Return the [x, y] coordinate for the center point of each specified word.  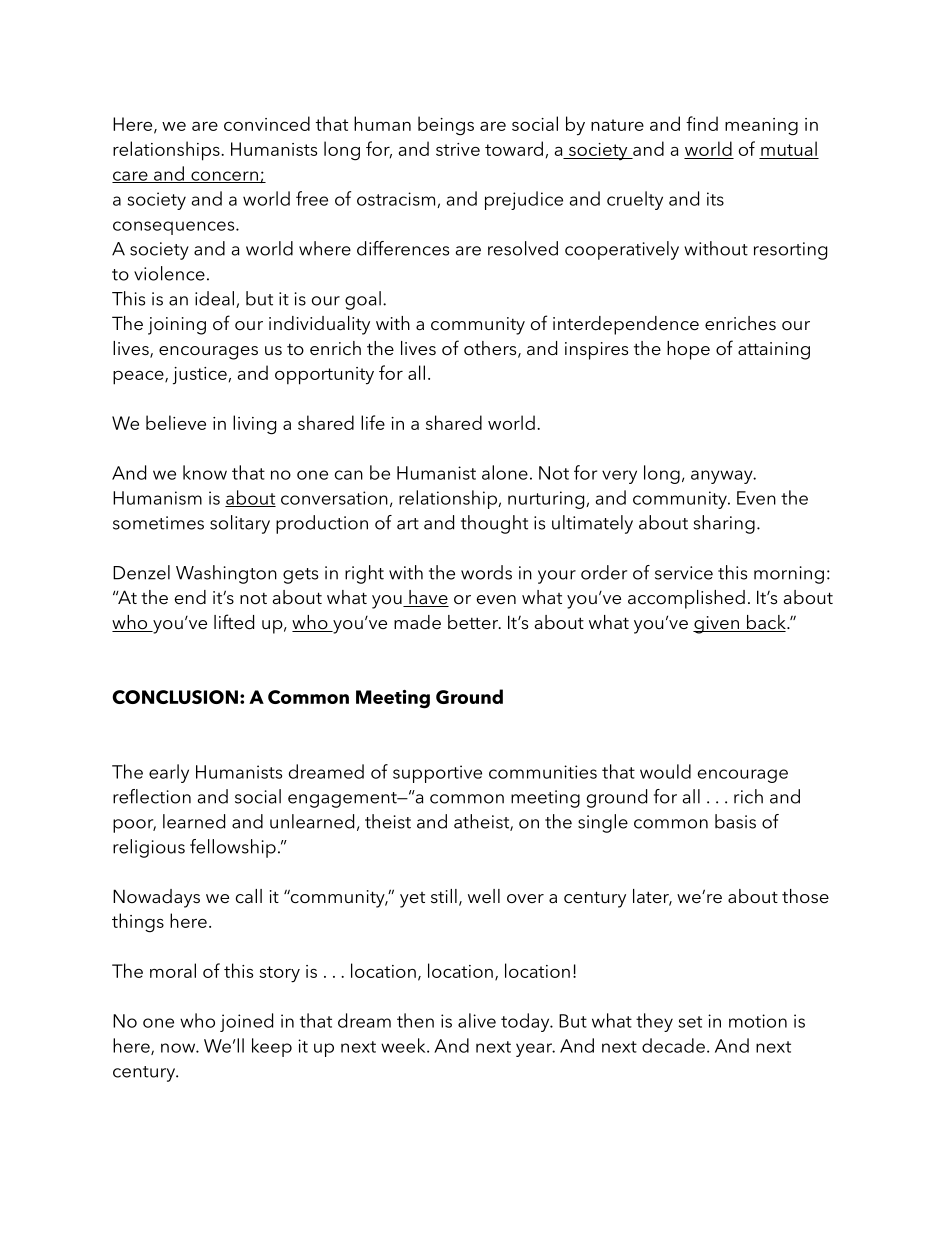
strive [458, 149]
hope [688, 350]
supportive [437, 774]
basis [735, 821]
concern [224, 177]
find [702, 123]
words [486, 572]
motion [758, 1021]
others [491, 349]
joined [246, 1022]
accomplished [686, 599]
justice [200, 376]
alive [477, 1020]
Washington [226, 574]
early [169, 773]
